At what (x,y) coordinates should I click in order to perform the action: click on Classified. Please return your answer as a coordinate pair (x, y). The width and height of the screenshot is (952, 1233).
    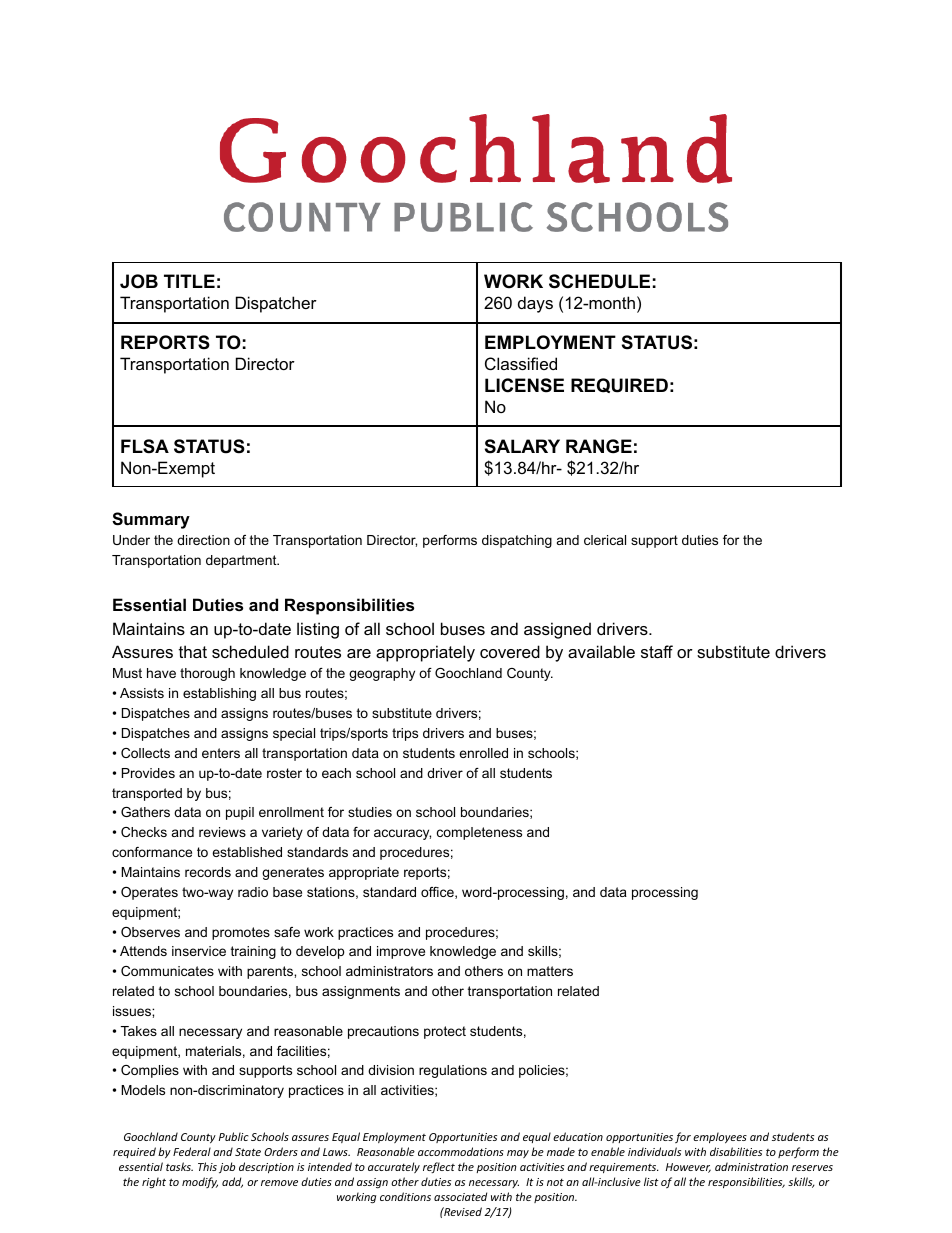
    Looking at the image, I should click on (521, 363).
